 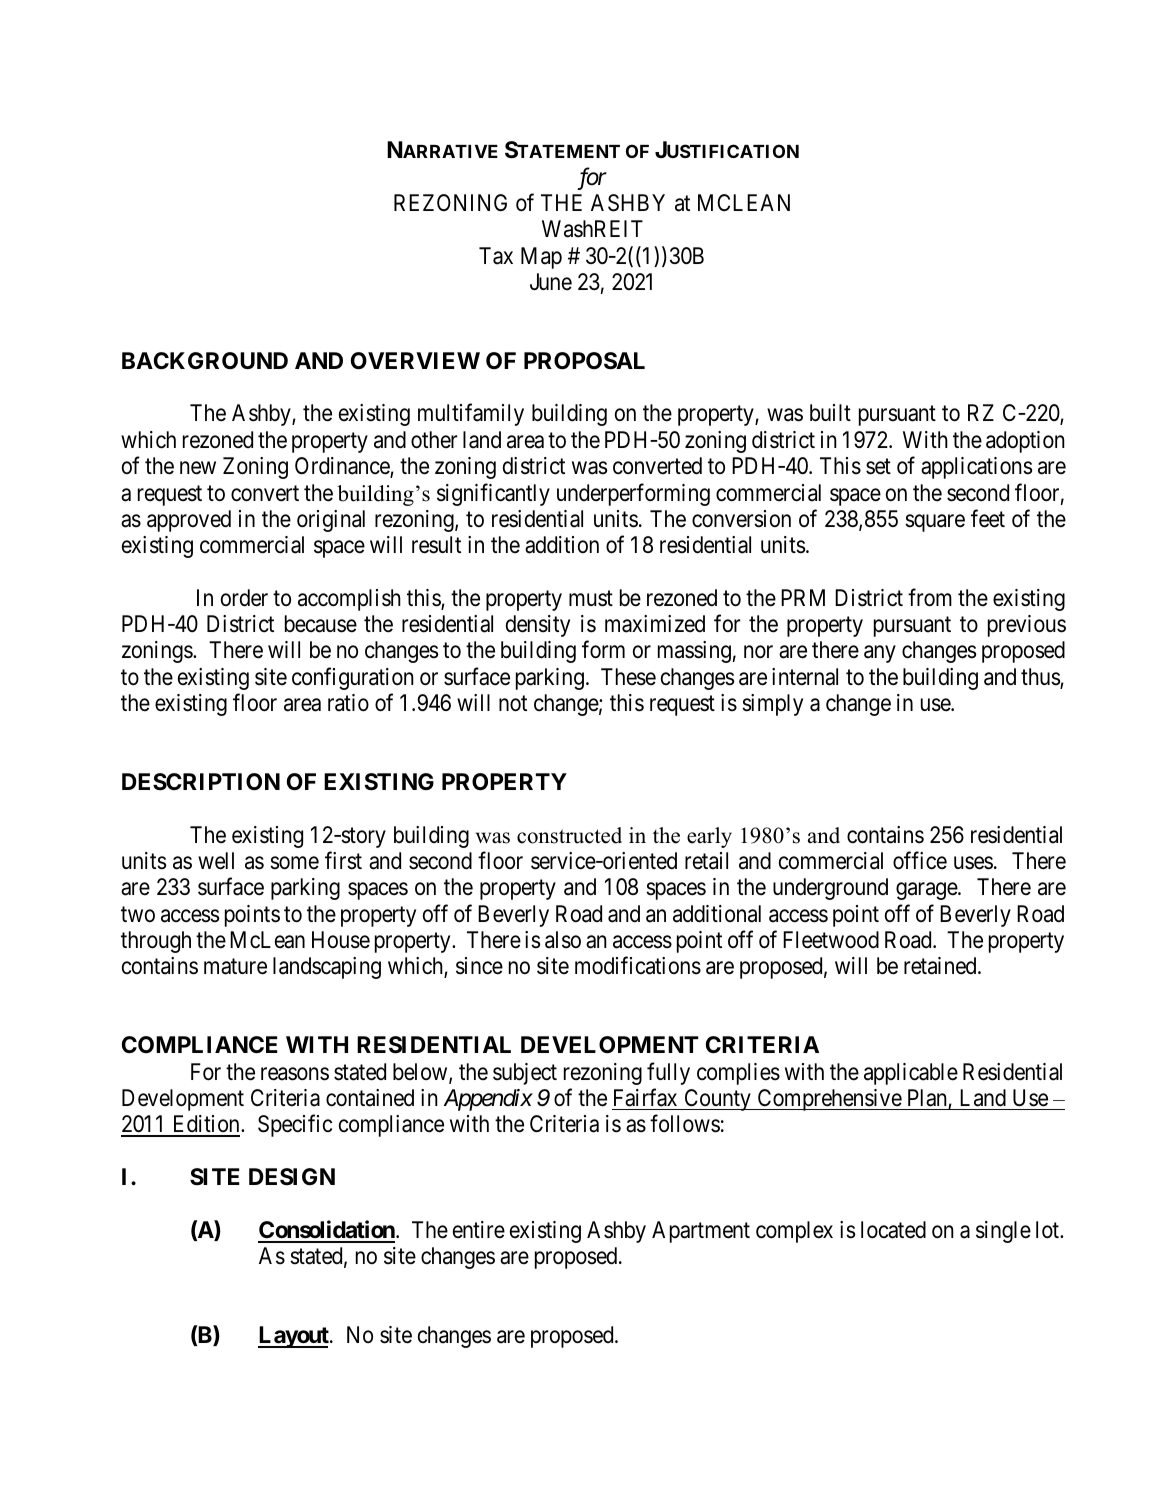 I want to click on BACKGROUND, so click(x=205, y=361).
